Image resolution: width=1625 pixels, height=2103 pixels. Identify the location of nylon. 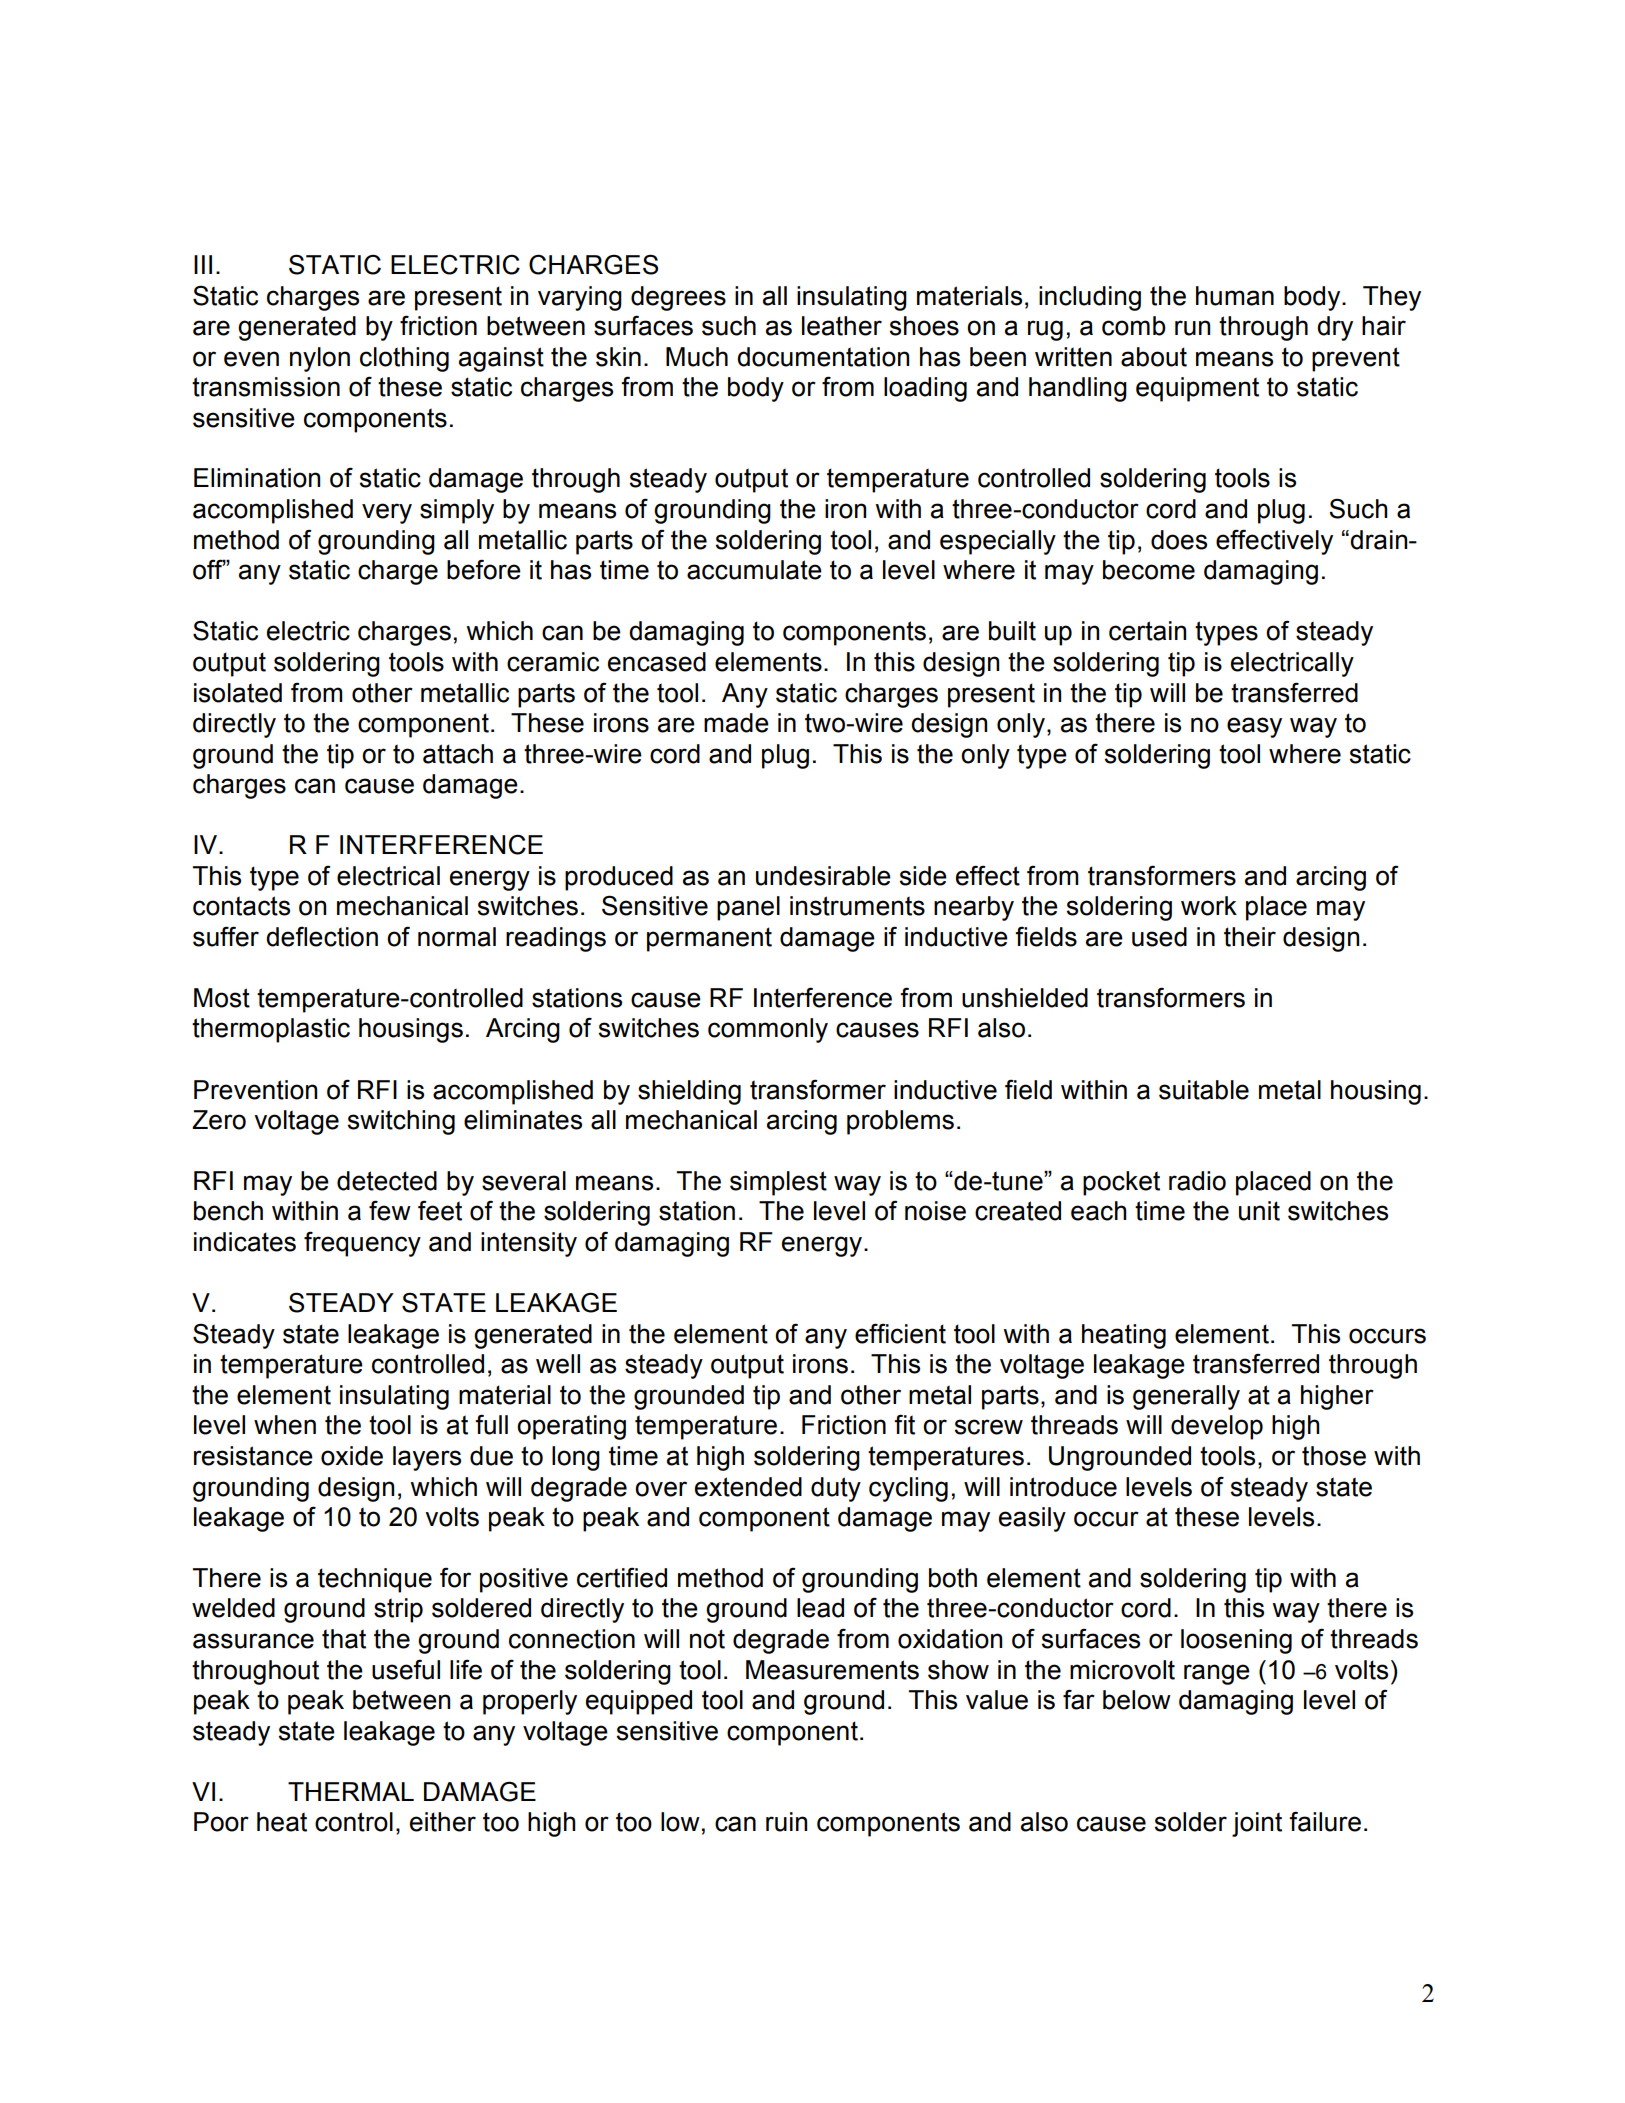
(320, 359).
